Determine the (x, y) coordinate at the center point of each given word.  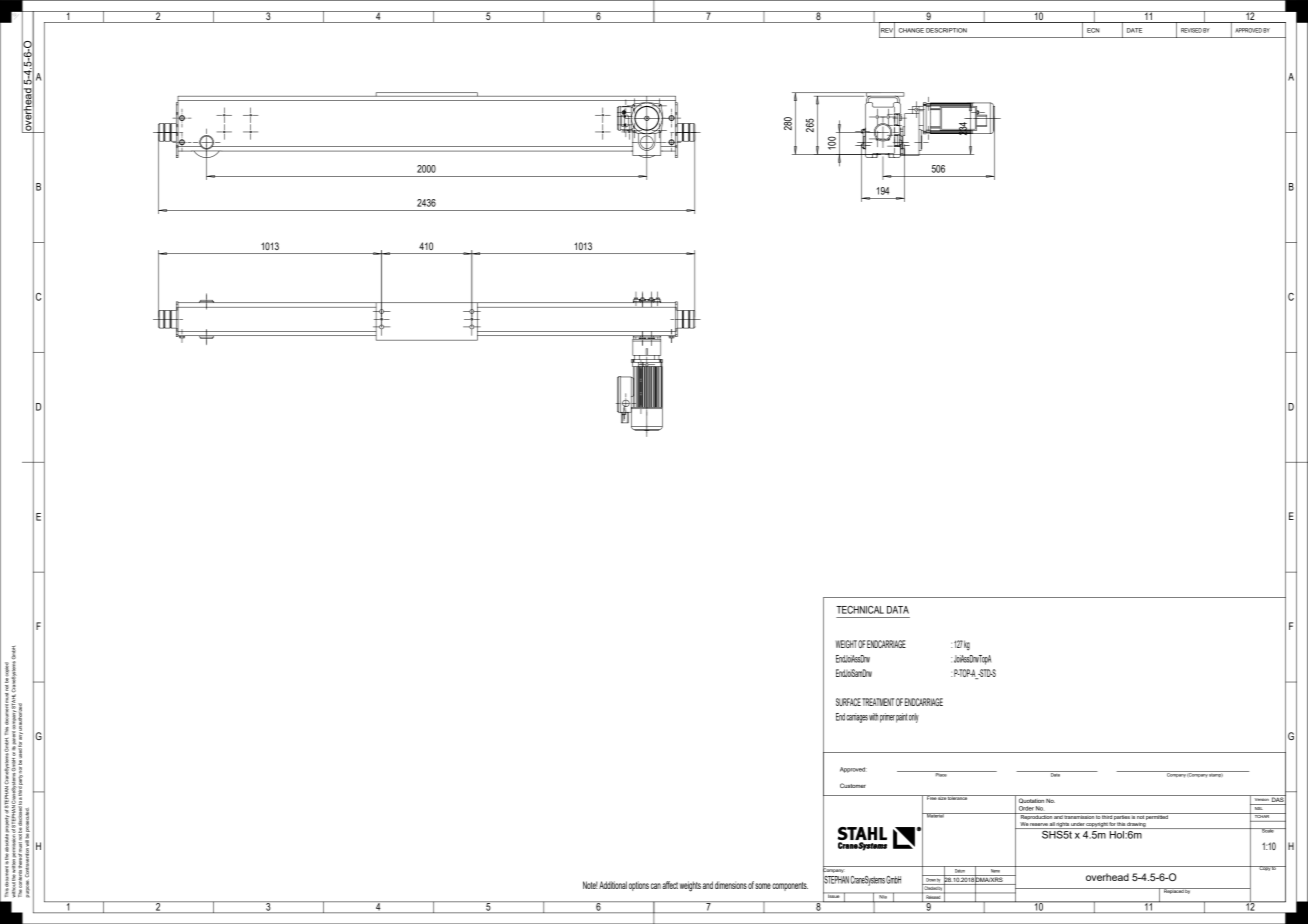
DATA (898, 610)
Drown (930, 878)
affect (670, 885)
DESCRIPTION (946, 30)
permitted (1157, 816)
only (914, 718)
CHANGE (911, 30)
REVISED (1191, 30)
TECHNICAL (860, 610)
